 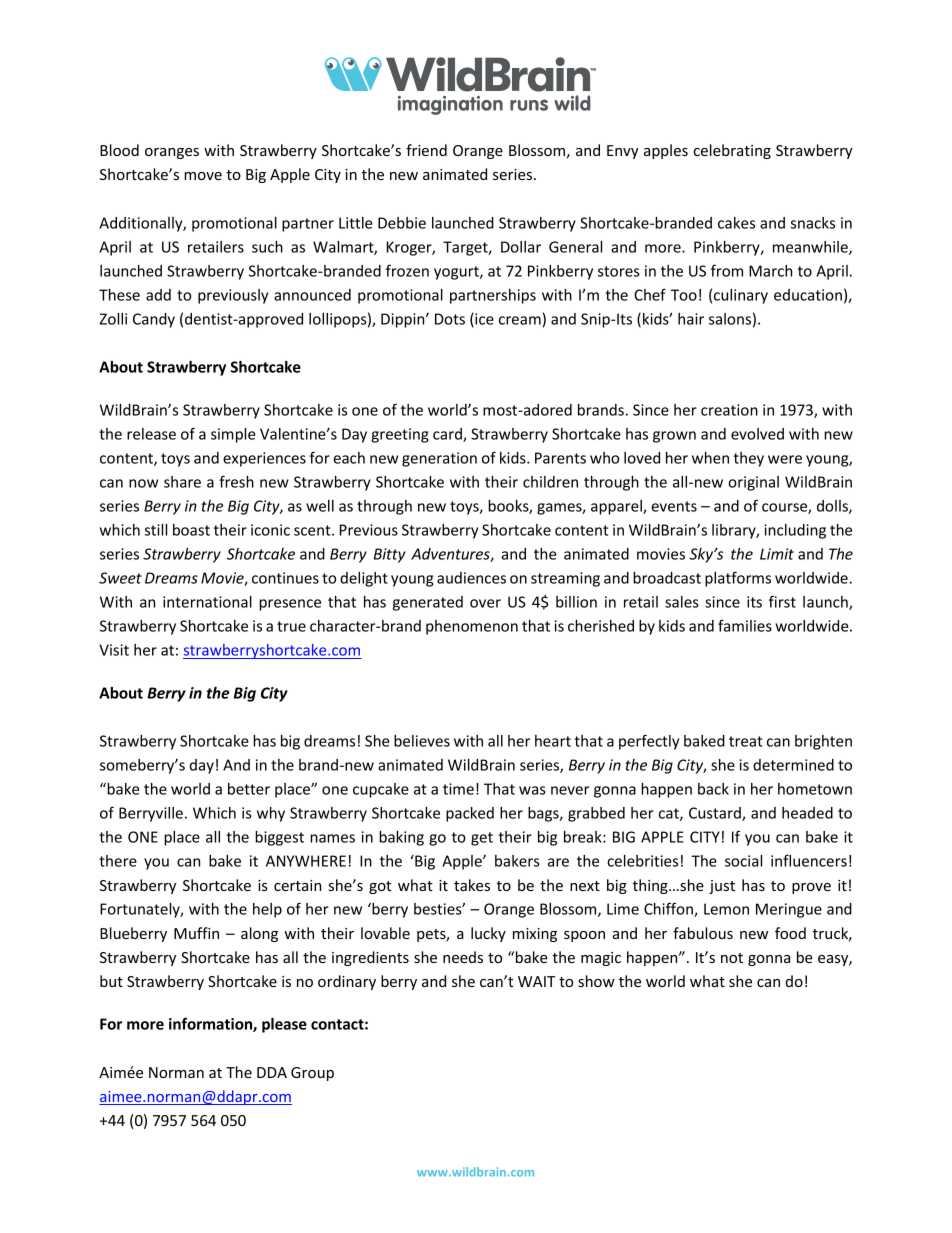 I want to click on celebrating, so click(x=732, y=151).
